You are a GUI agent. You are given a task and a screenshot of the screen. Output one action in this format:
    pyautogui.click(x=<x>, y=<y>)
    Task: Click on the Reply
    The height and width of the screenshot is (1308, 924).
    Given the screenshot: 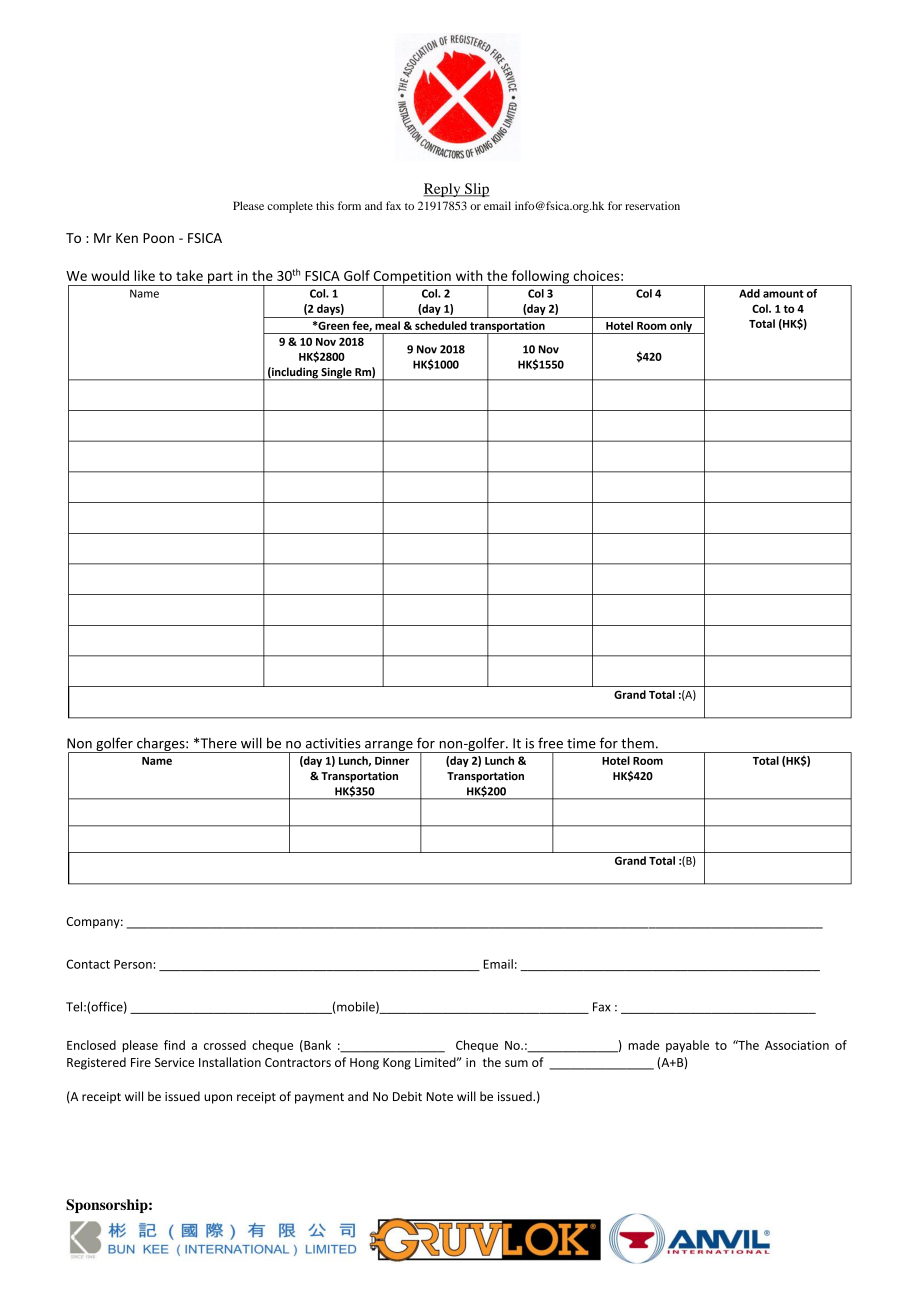 What is the action you would take?
    pyautogui.click(x=443, y=190)
